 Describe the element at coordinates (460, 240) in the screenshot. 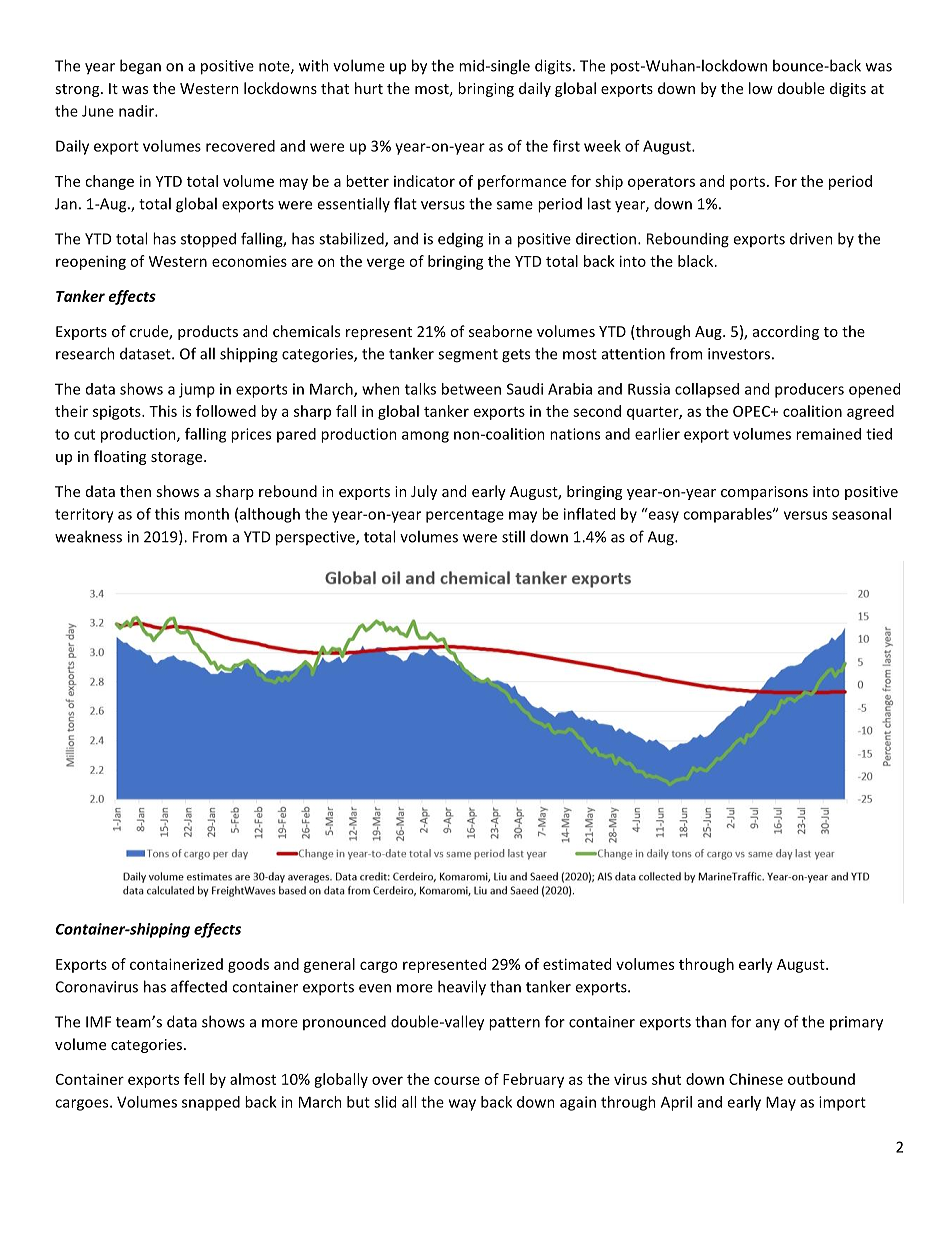

I see `edging` at that location.
